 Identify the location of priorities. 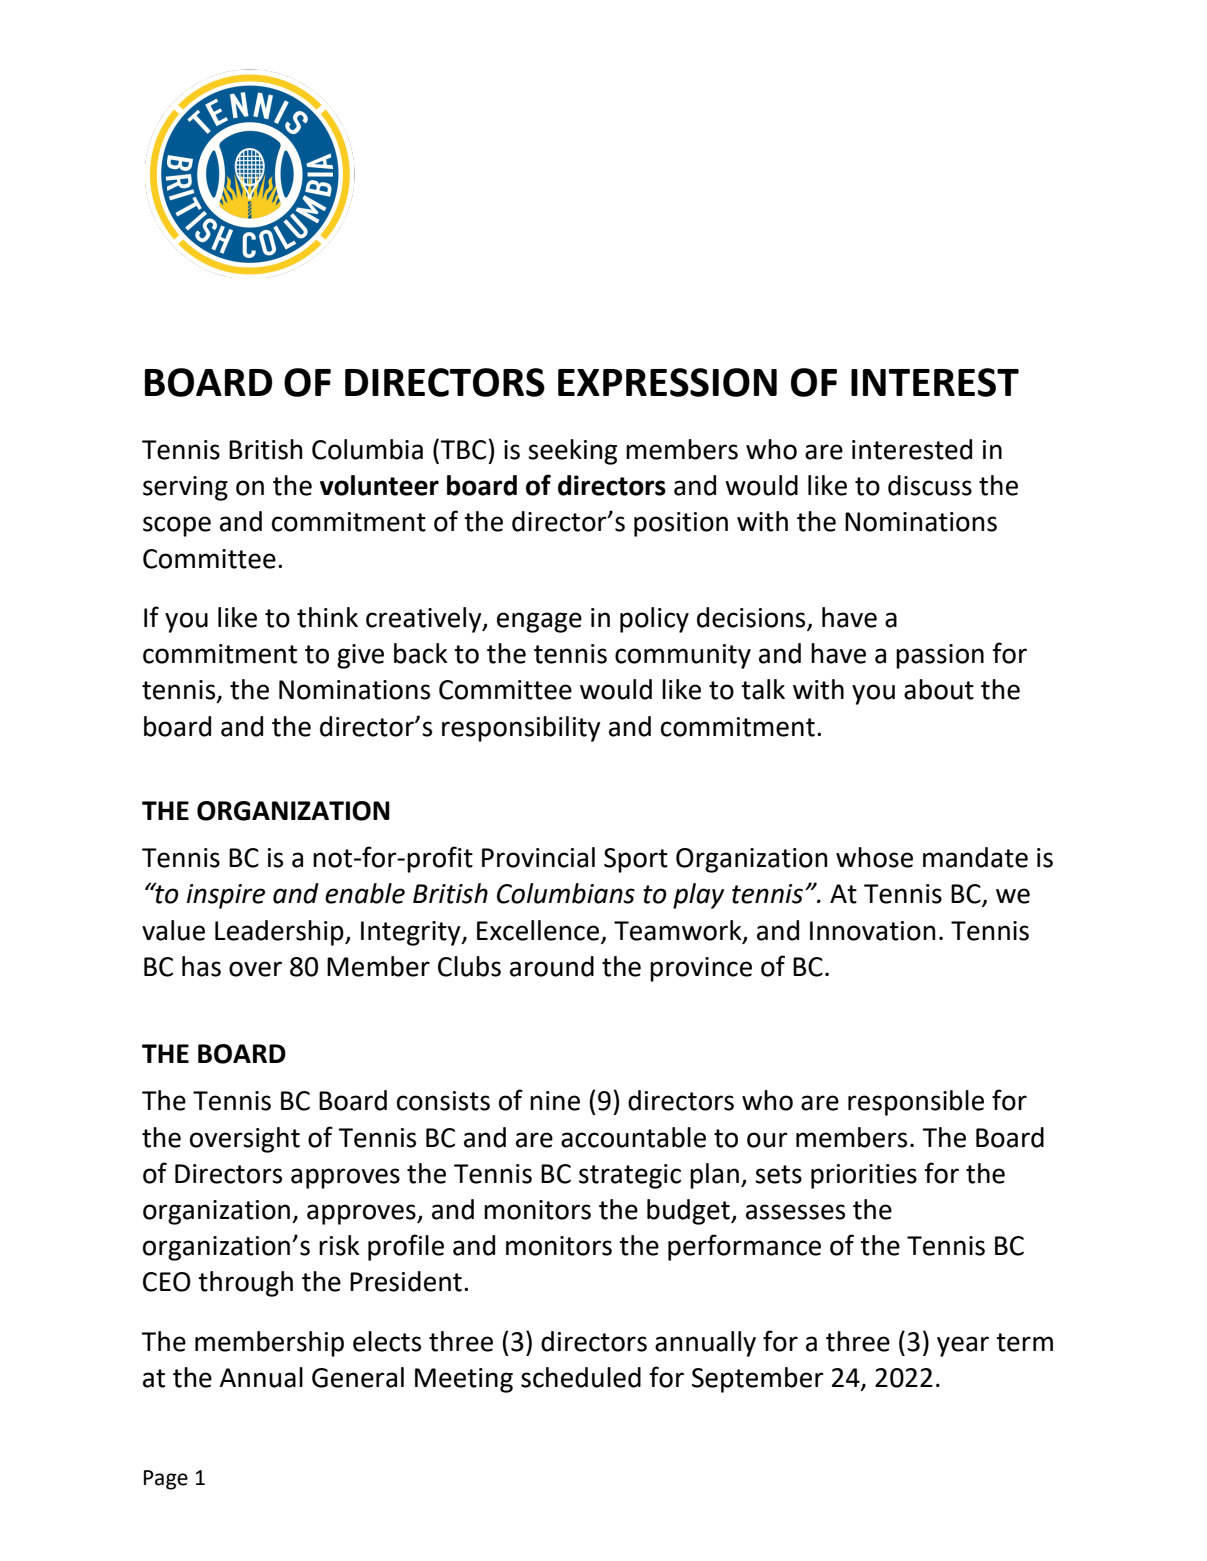
(864, 1176).
